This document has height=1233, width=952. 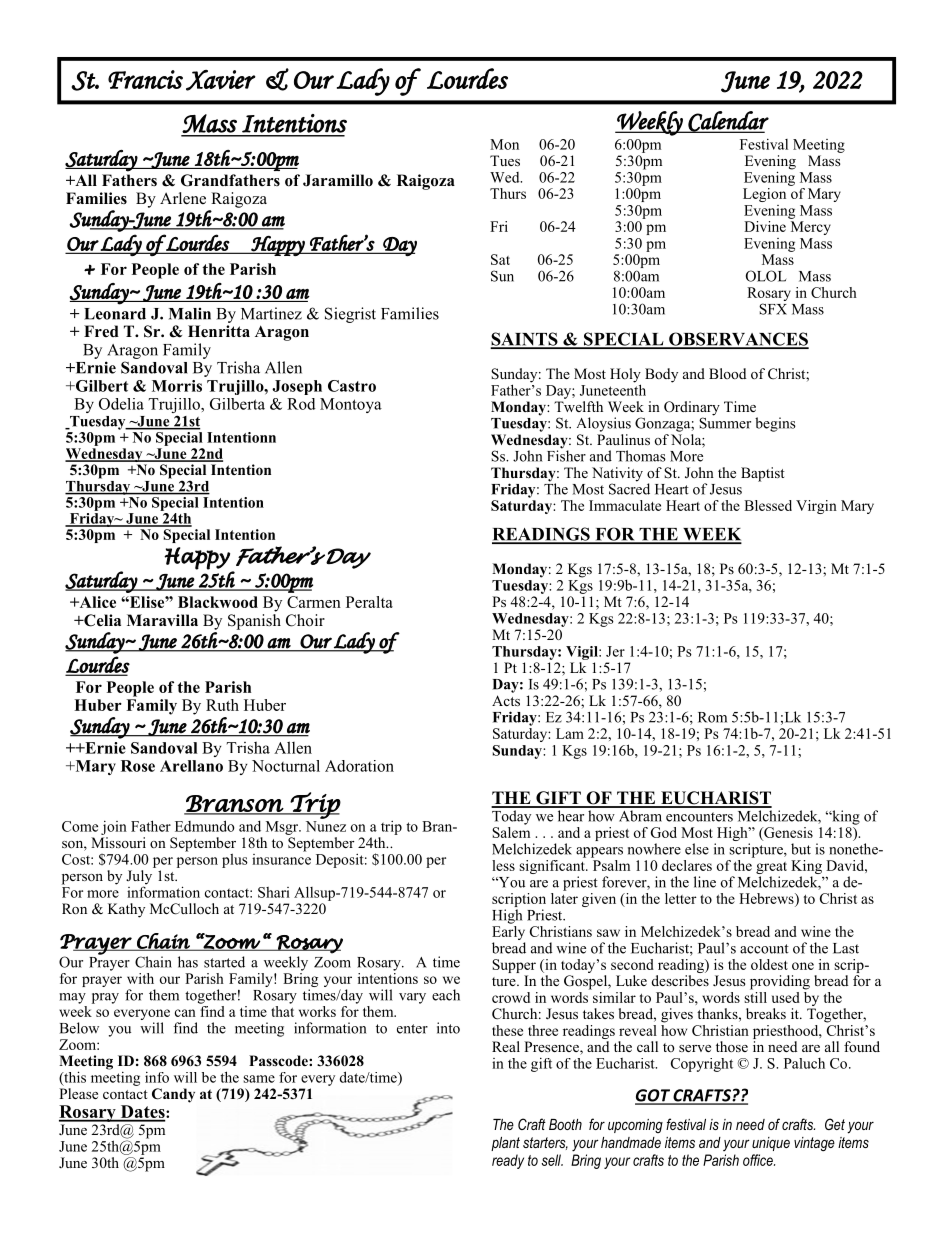 What do you see at coordinates (78, 1093) in the document?
I see `Please` at bounding box center [78, 1093].
